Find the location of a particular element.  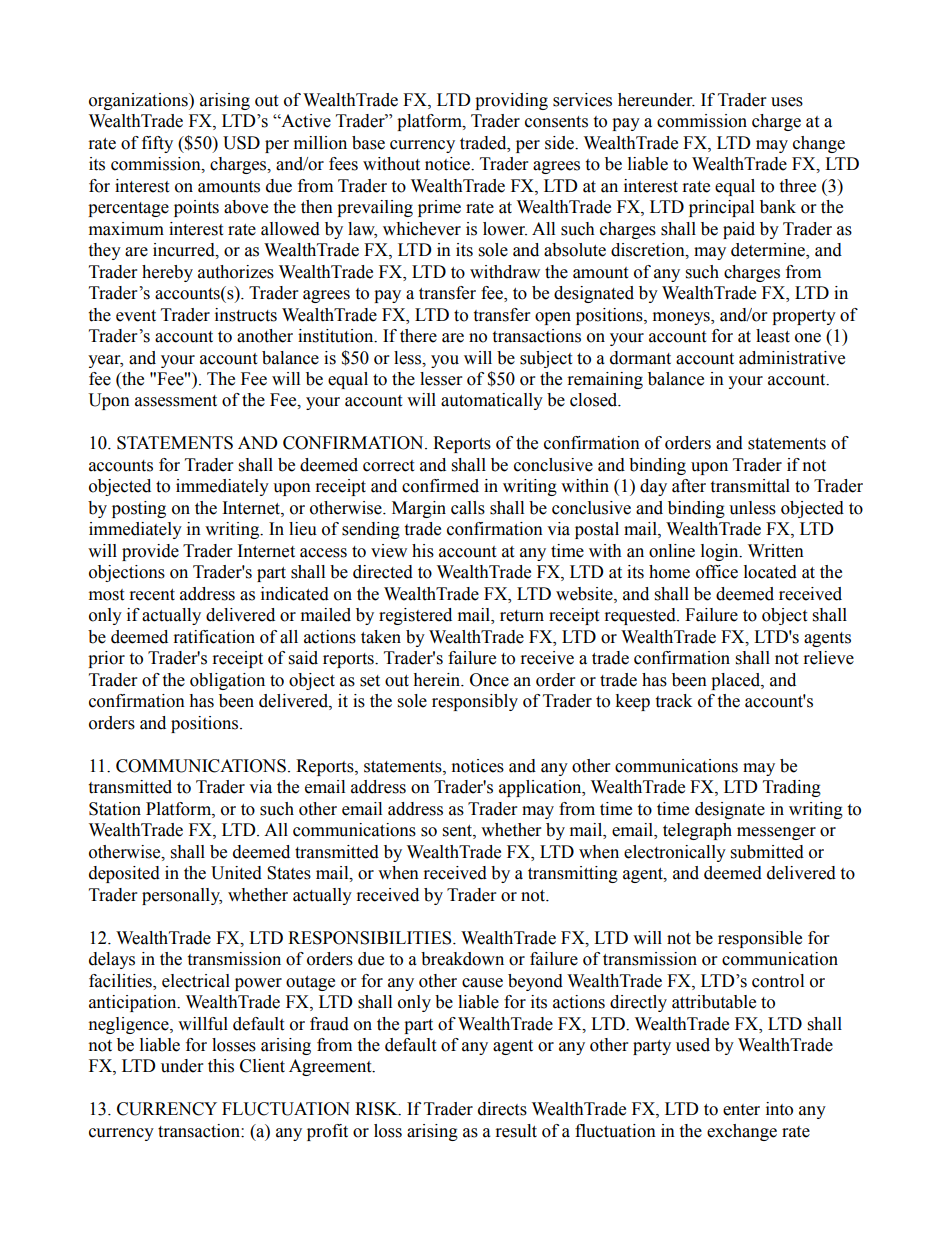

directs is located at coordinates (502, 1109).
